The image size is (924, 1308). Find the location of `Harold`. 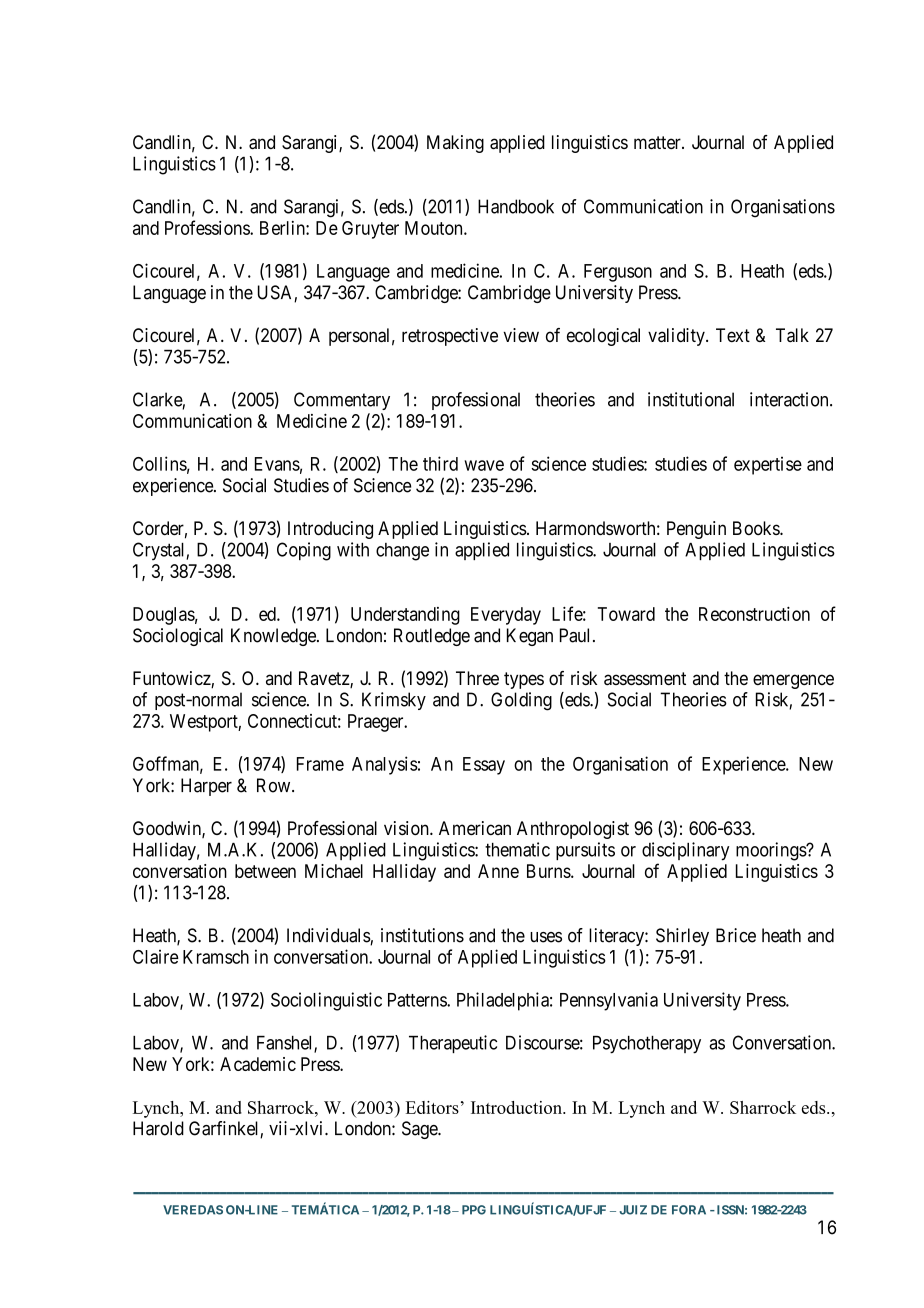

Harold is located at coordinates (158, 1128).
